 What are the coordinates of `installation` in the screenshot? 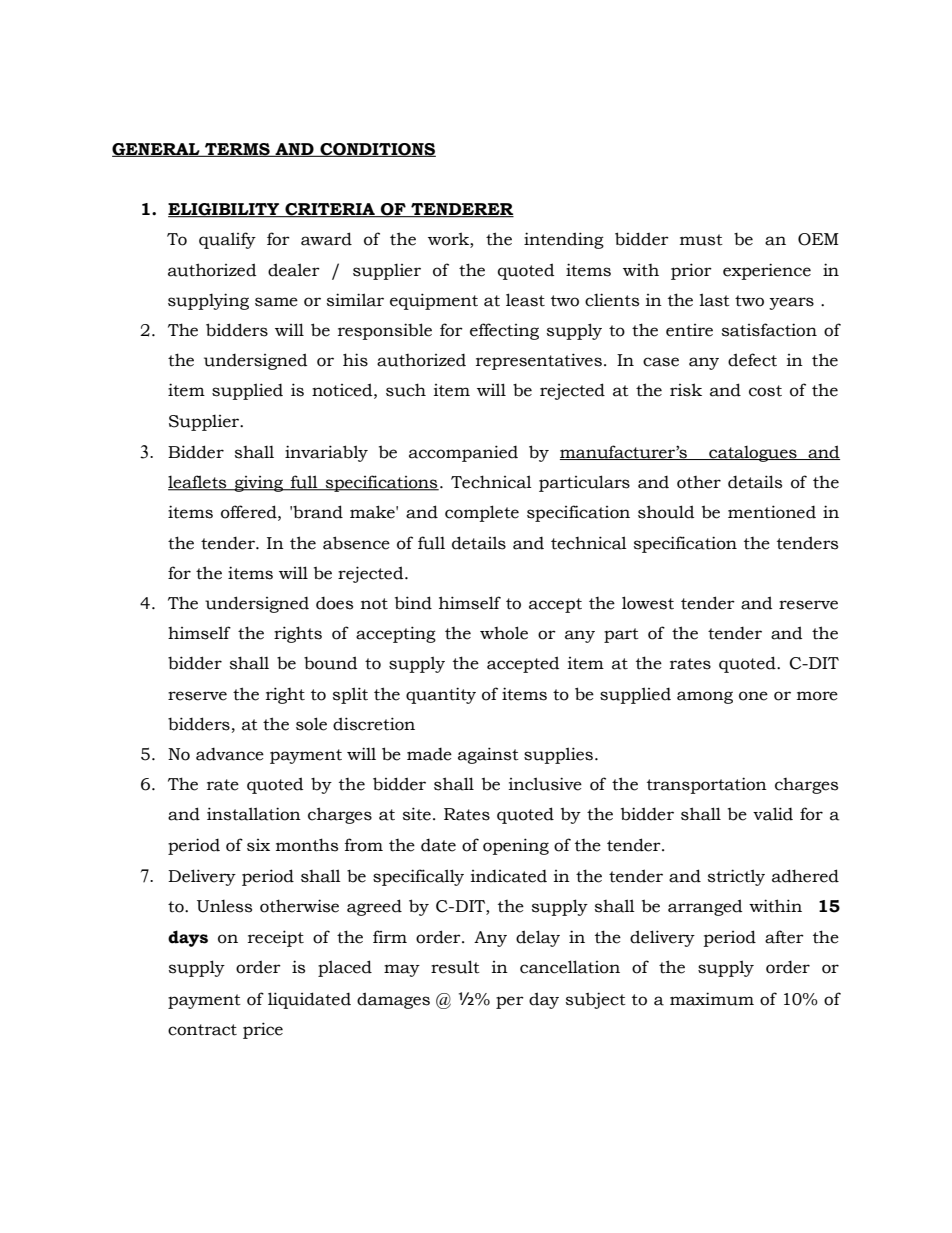 It's located at (254, 814).
